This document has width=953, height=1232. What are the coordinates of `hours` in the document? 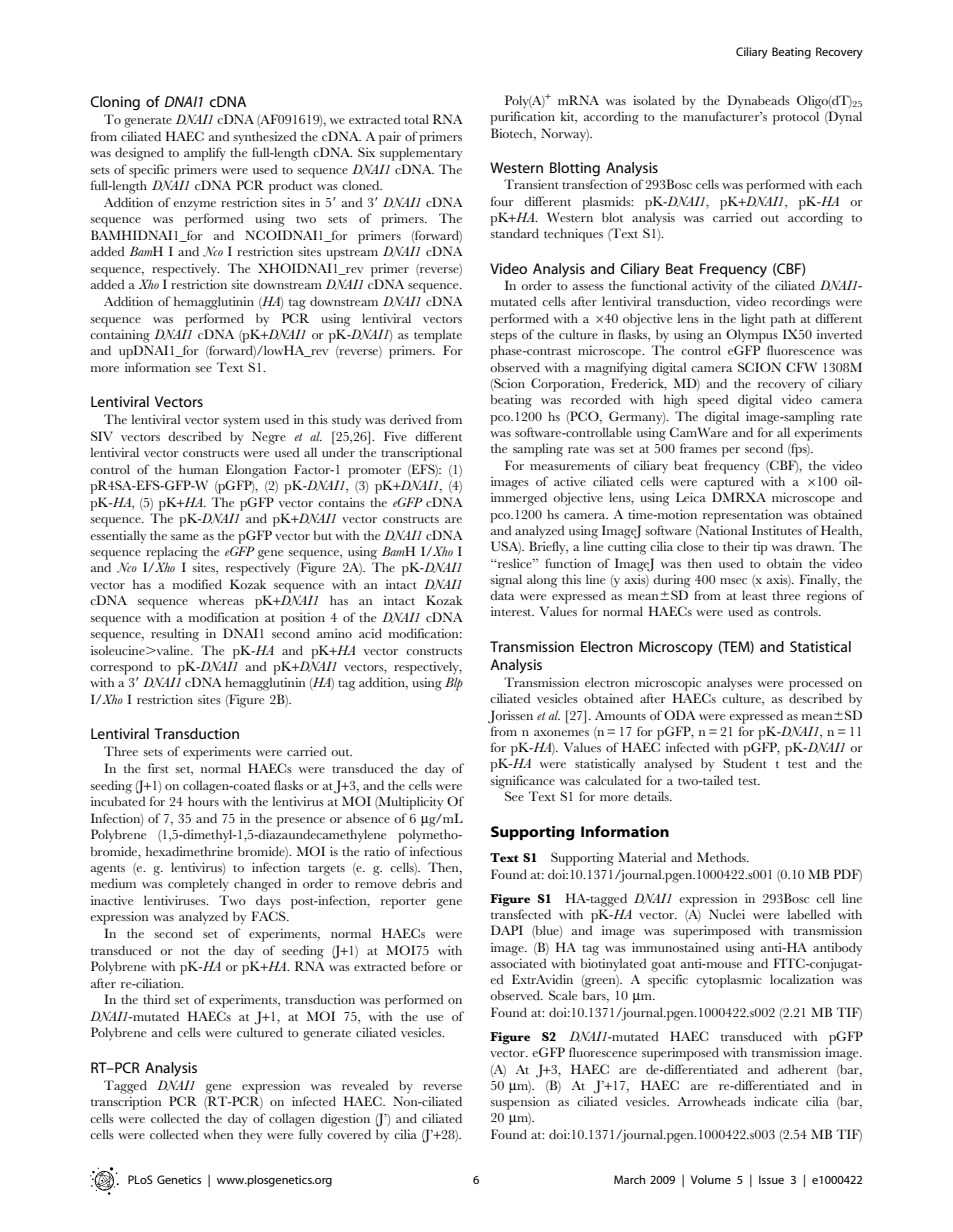 It's located at (203, 801).
